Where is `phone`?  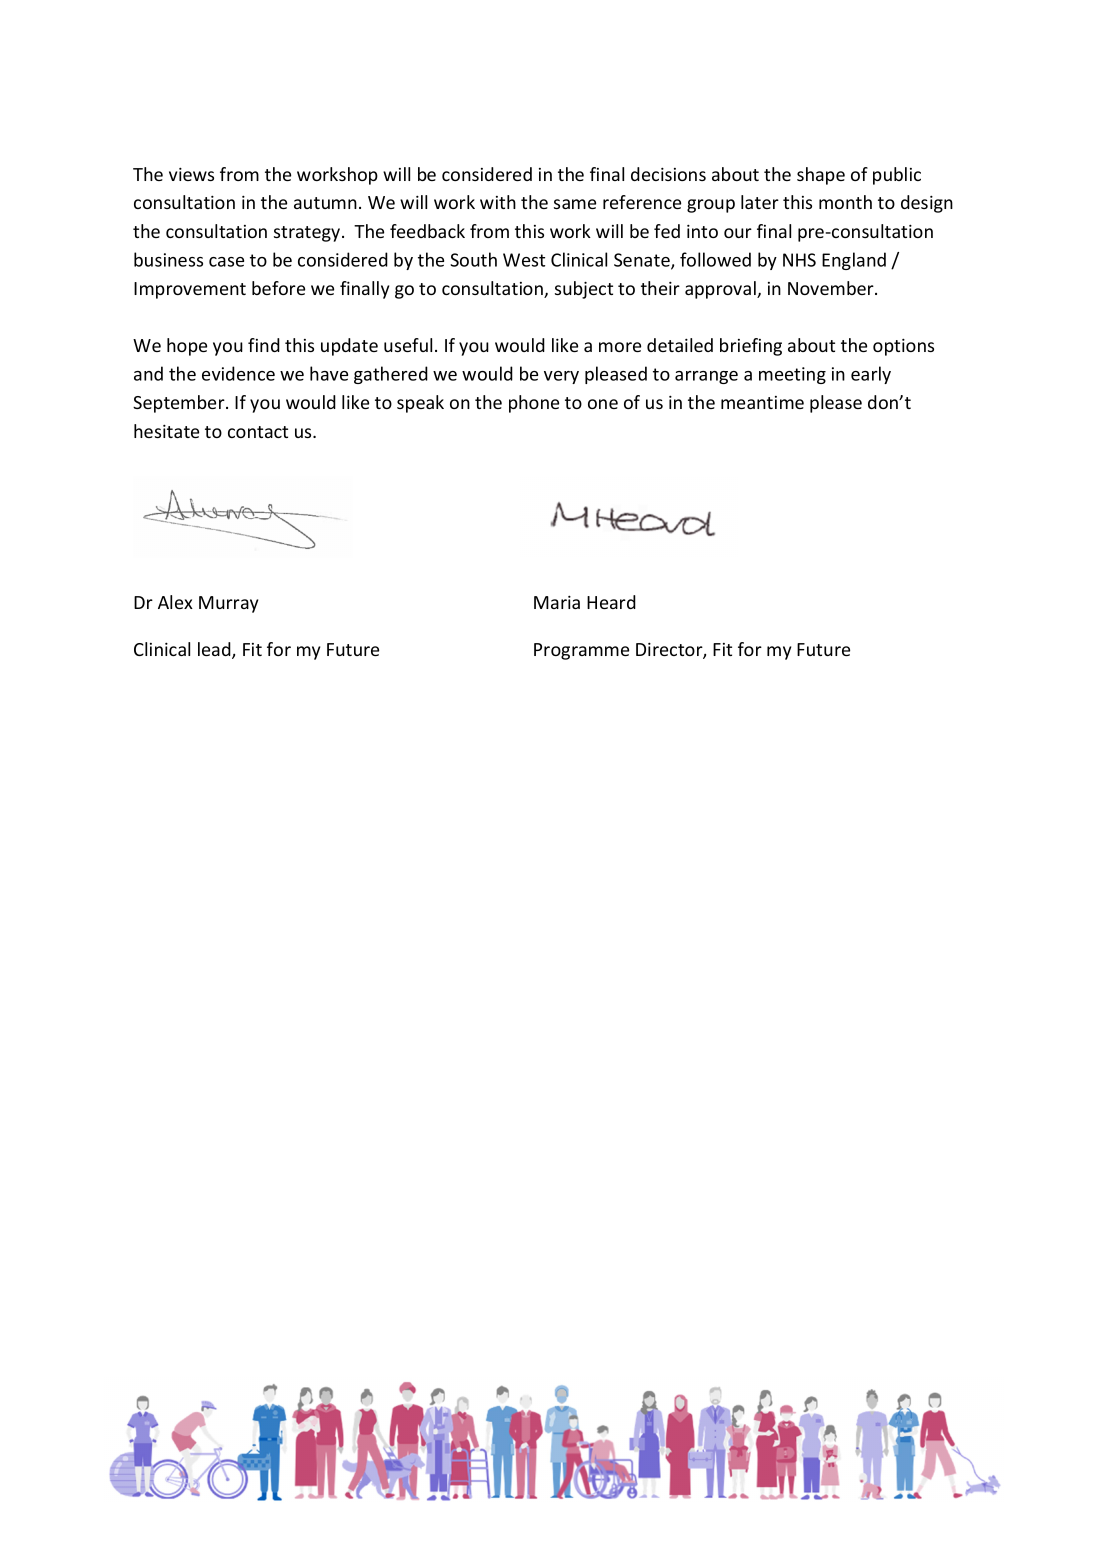 phone is located at coordinates (534, 404).
